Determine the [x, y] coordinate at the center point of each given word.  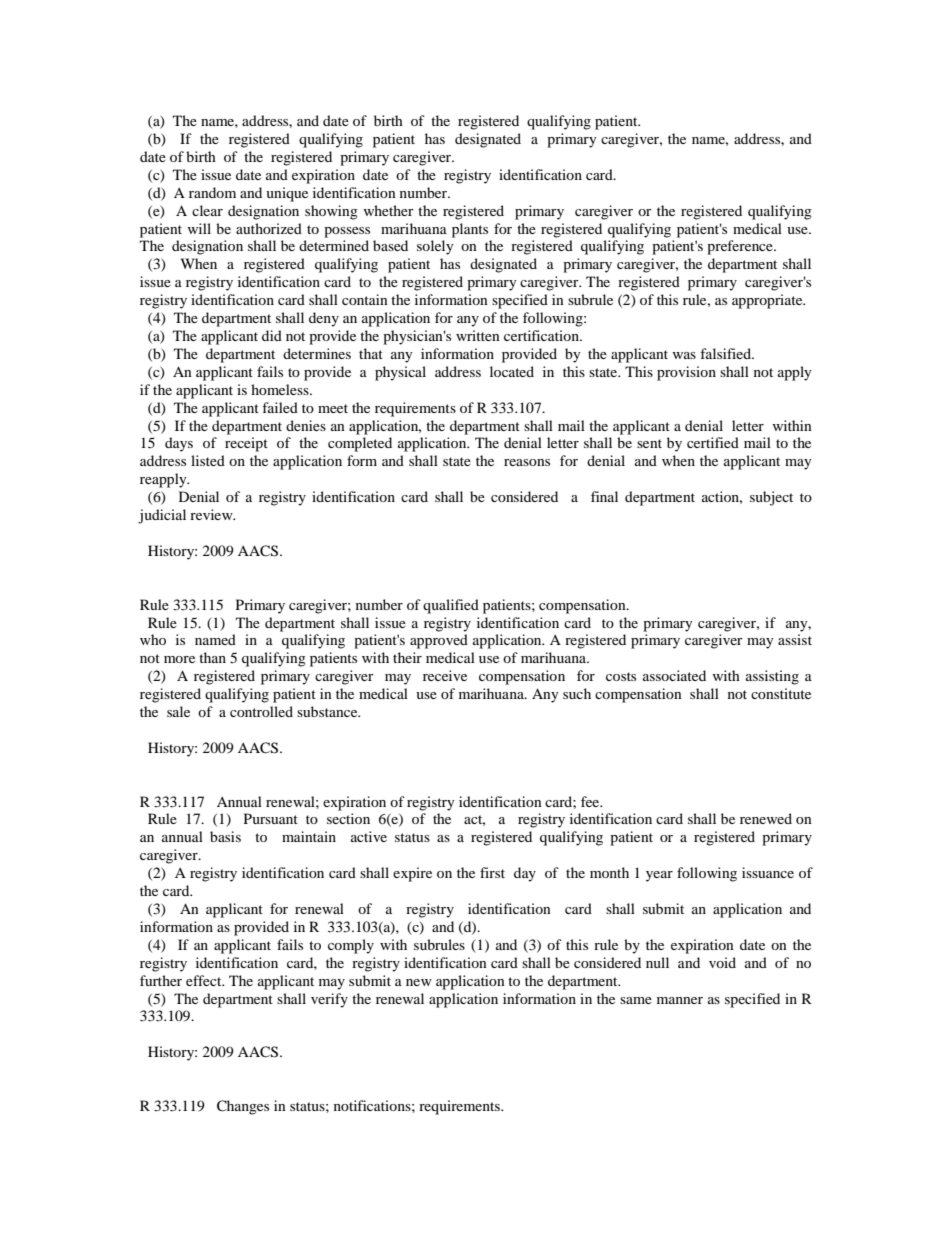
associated [674, 675]
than [212, 657]
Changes [243, 1107]
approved [439, 641]
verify [329, 1000]
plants [470, 230]
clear [207, 210]
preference [741, 247]
